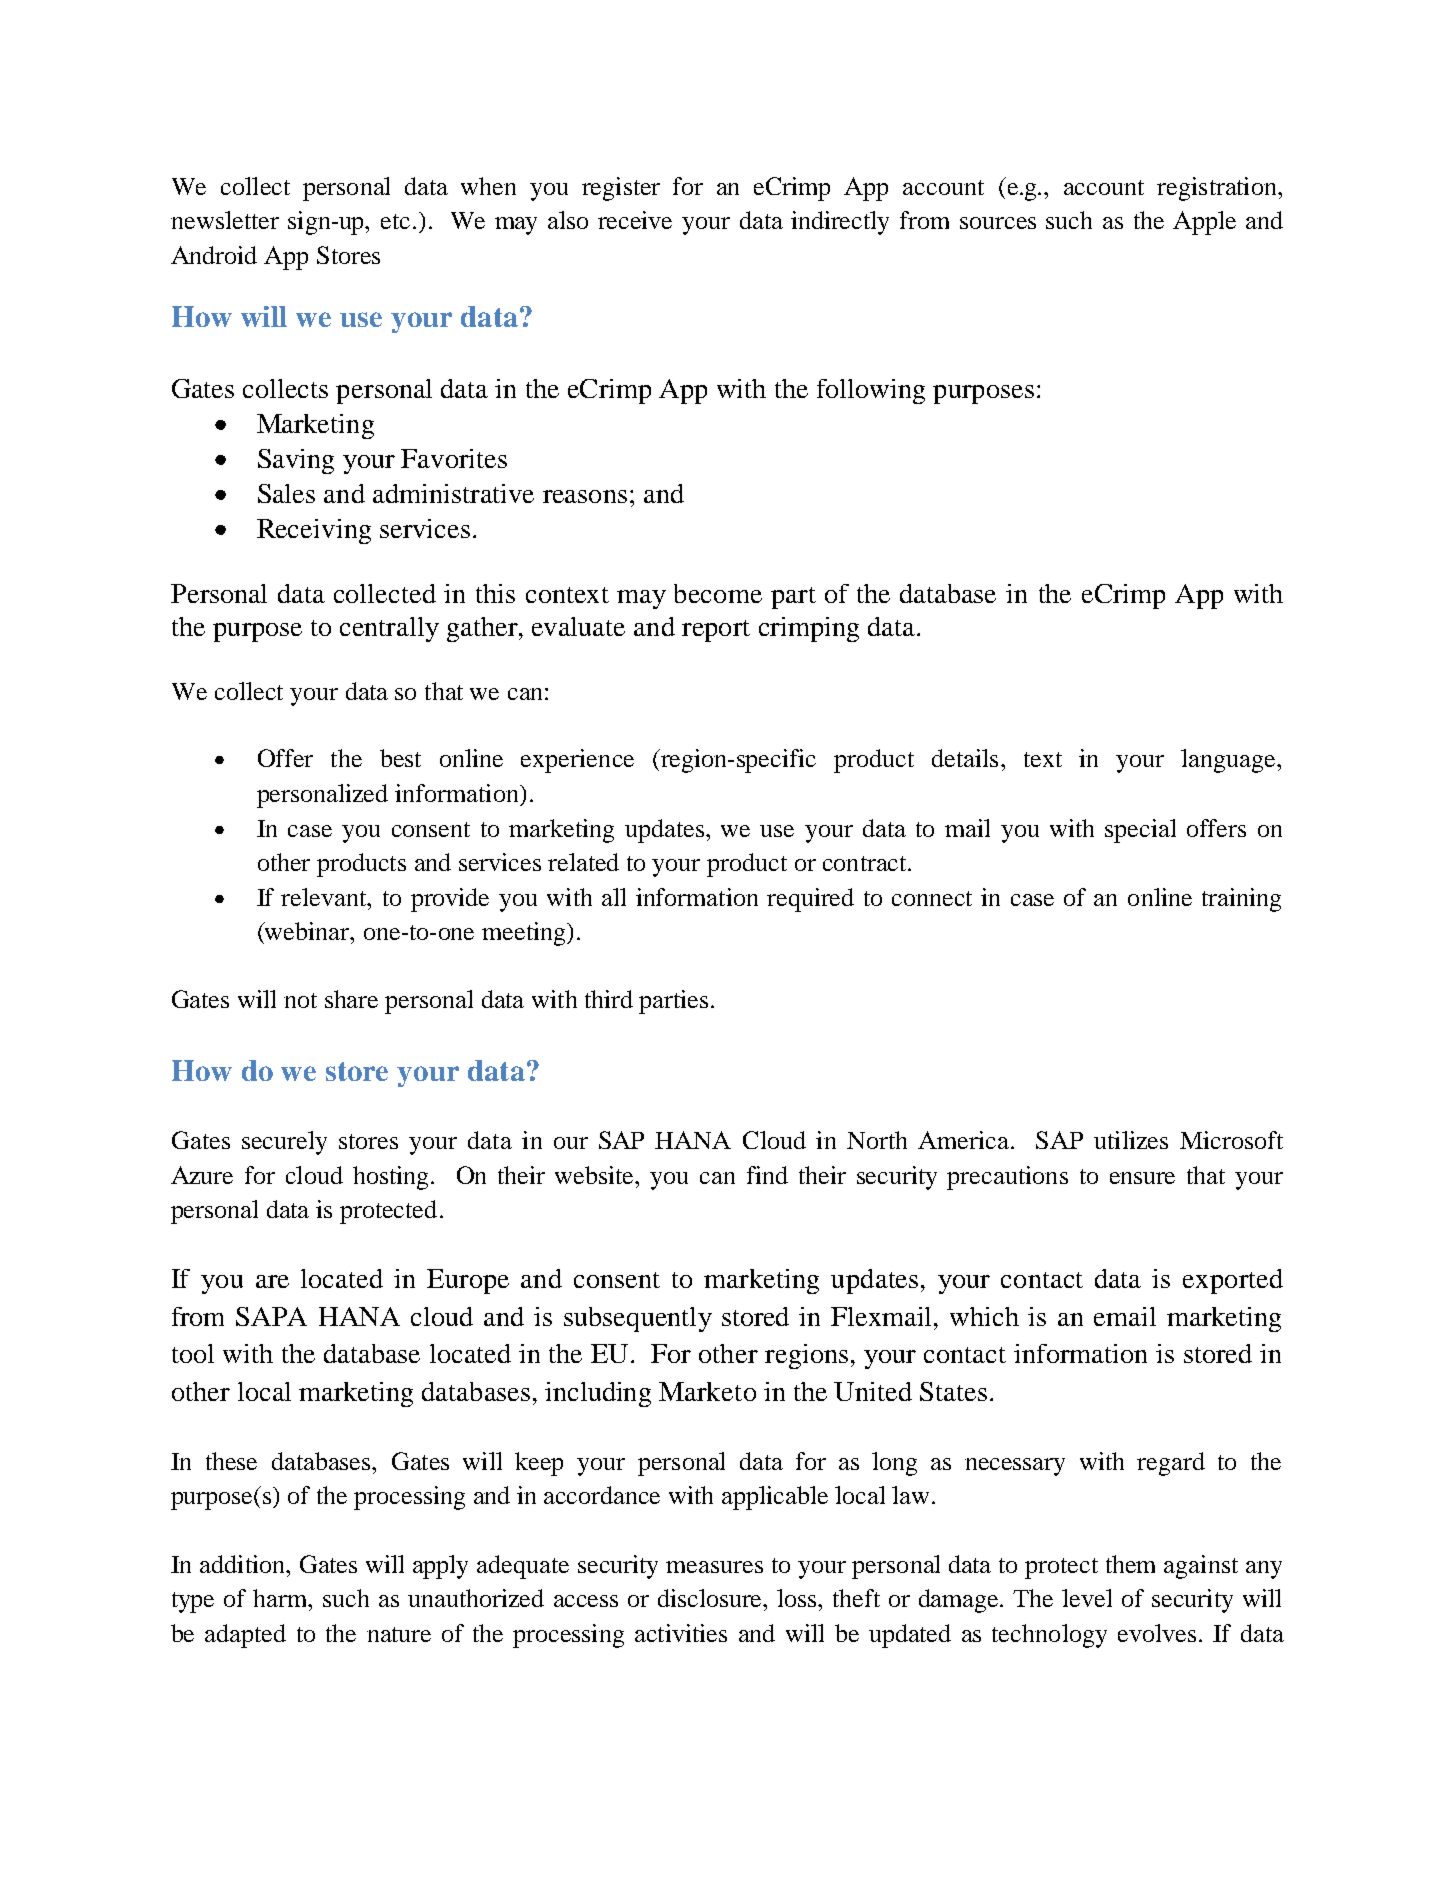 This screenshot has width=1454, height=1882. I want to click on become, so click(718, 593).
